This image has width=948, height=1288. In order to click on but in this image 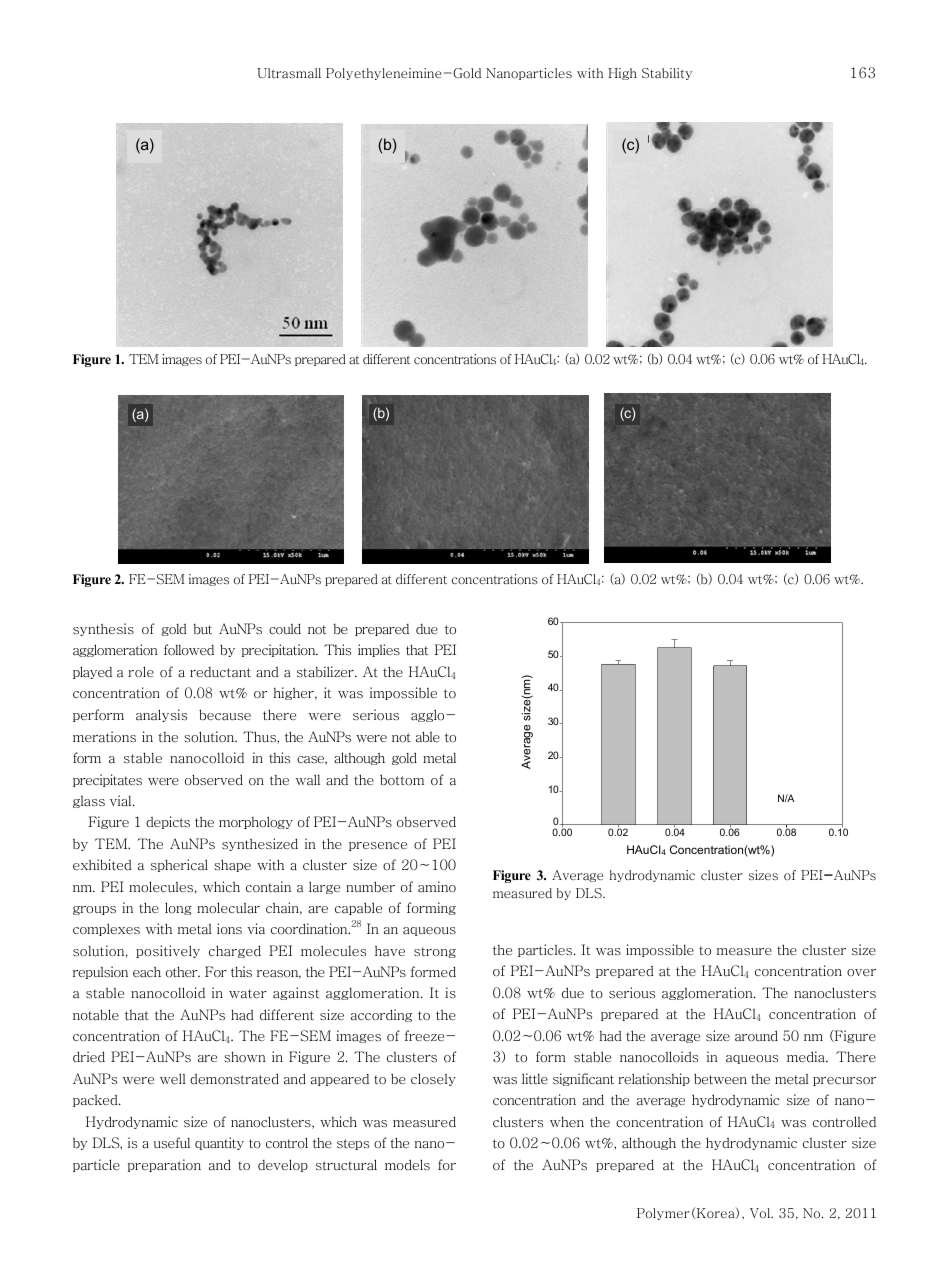, I will do `click(203, 629)`.
